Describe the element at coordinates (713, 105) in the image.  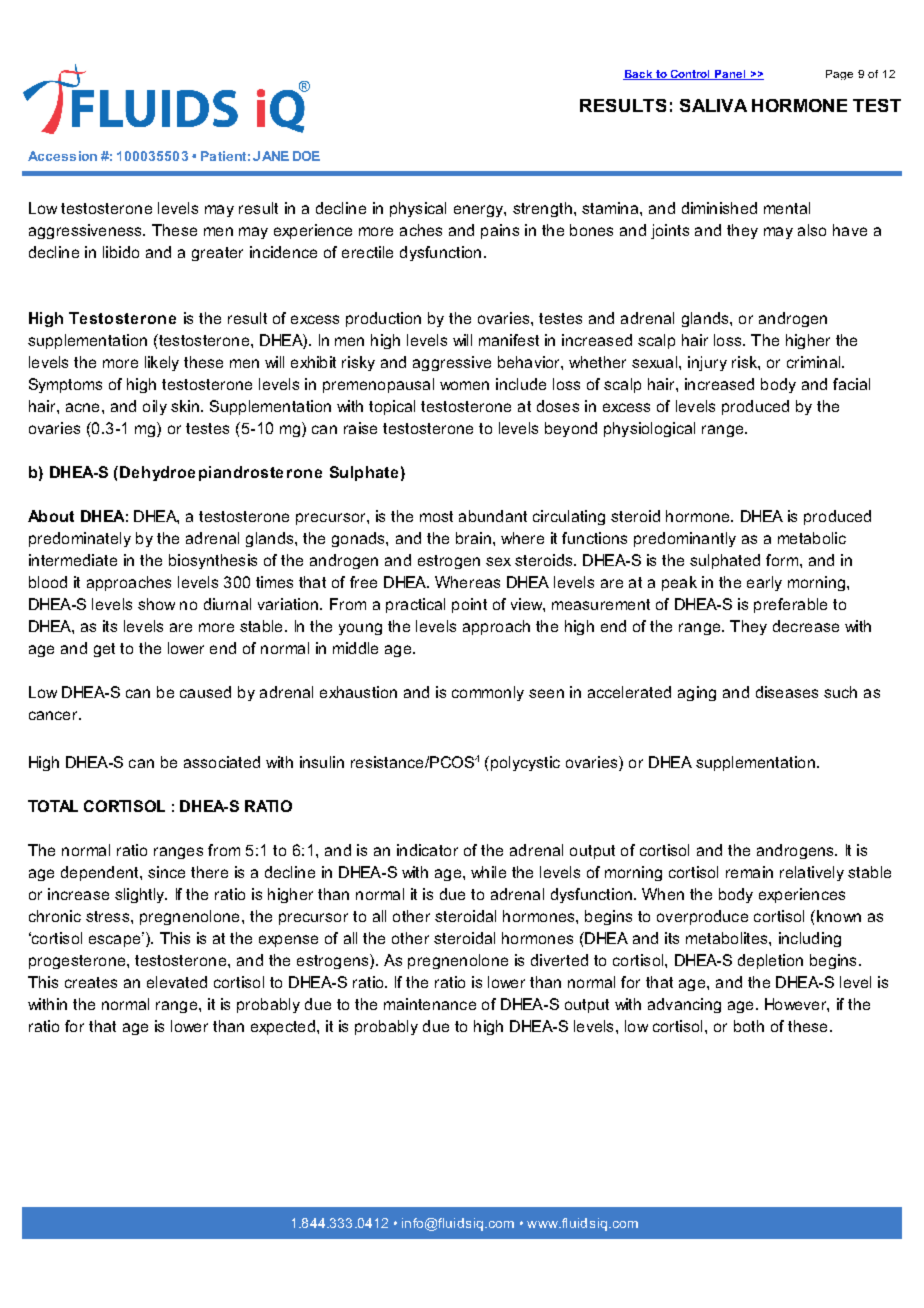
I see `SALIVA` at that location.
